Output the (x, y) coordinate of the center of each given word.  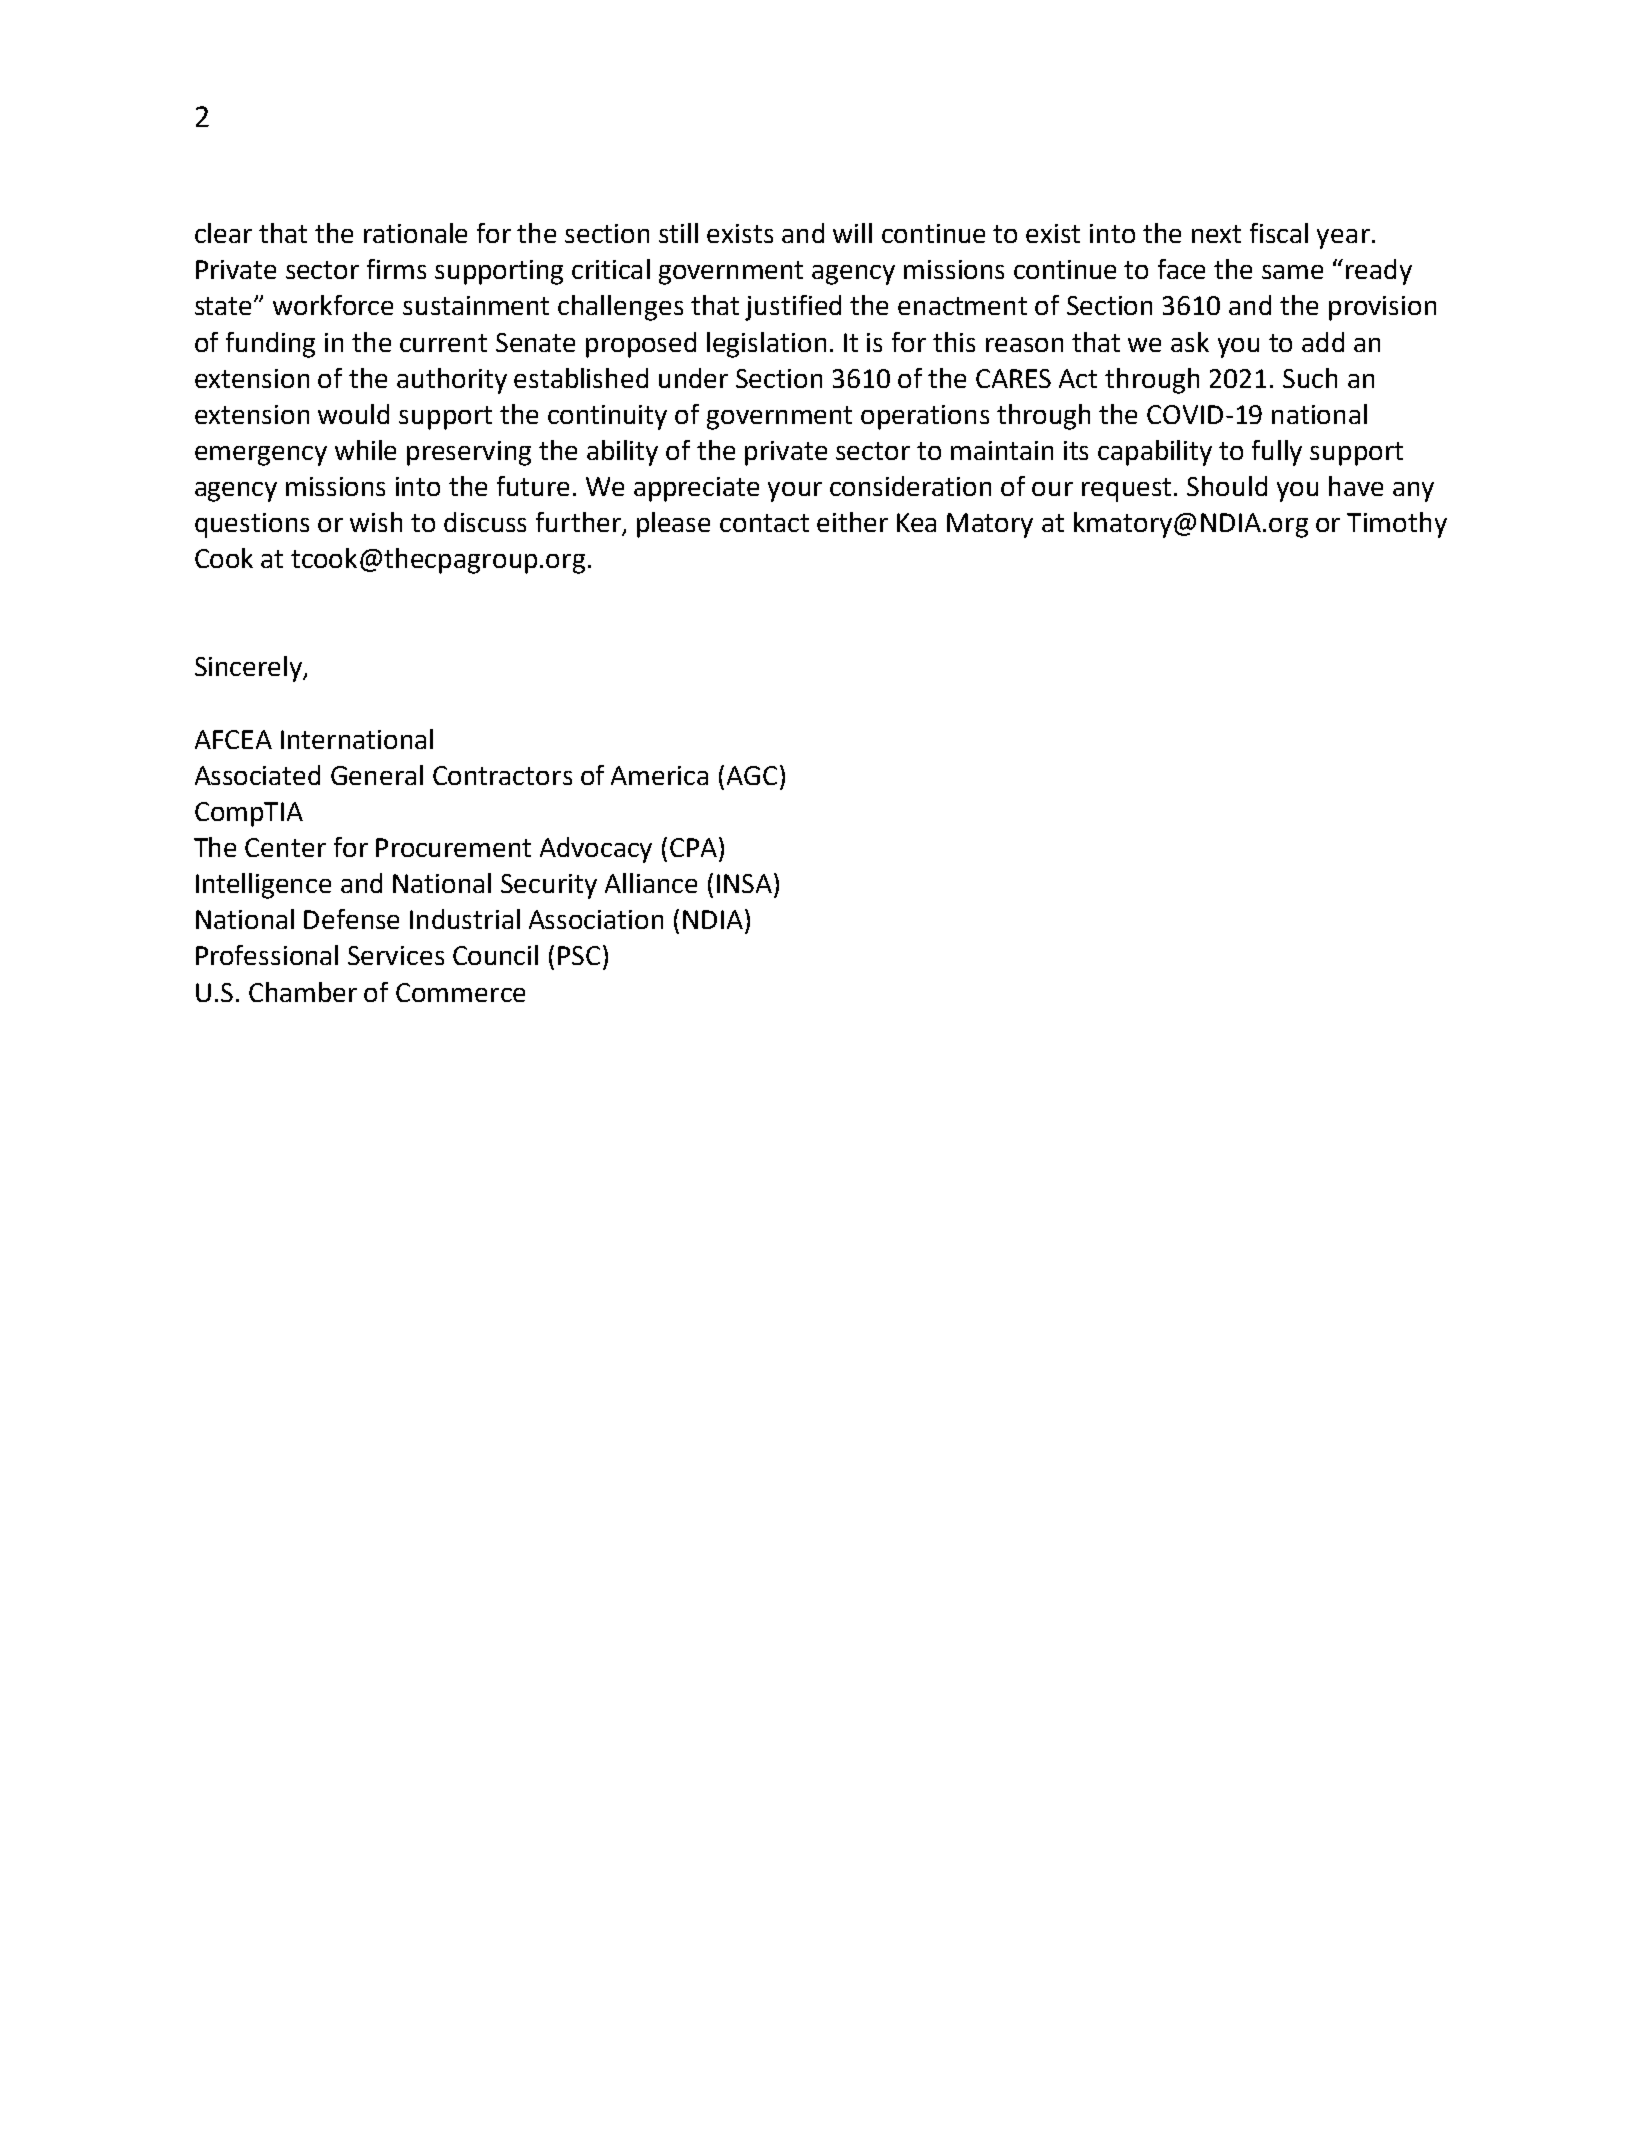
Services (396, 955)
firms (396, 269)
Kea (916, 522)
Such (1310, 378)
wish (376, 522)
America (659, 775)
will (852, 233)
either (852, 522)
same (1292, 272)
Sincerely (249, 669)
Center (285, 847)
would (353, 414)
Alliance (651, 883)
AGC (752, 775)
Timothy (1397, 525)
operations (925, 417)
